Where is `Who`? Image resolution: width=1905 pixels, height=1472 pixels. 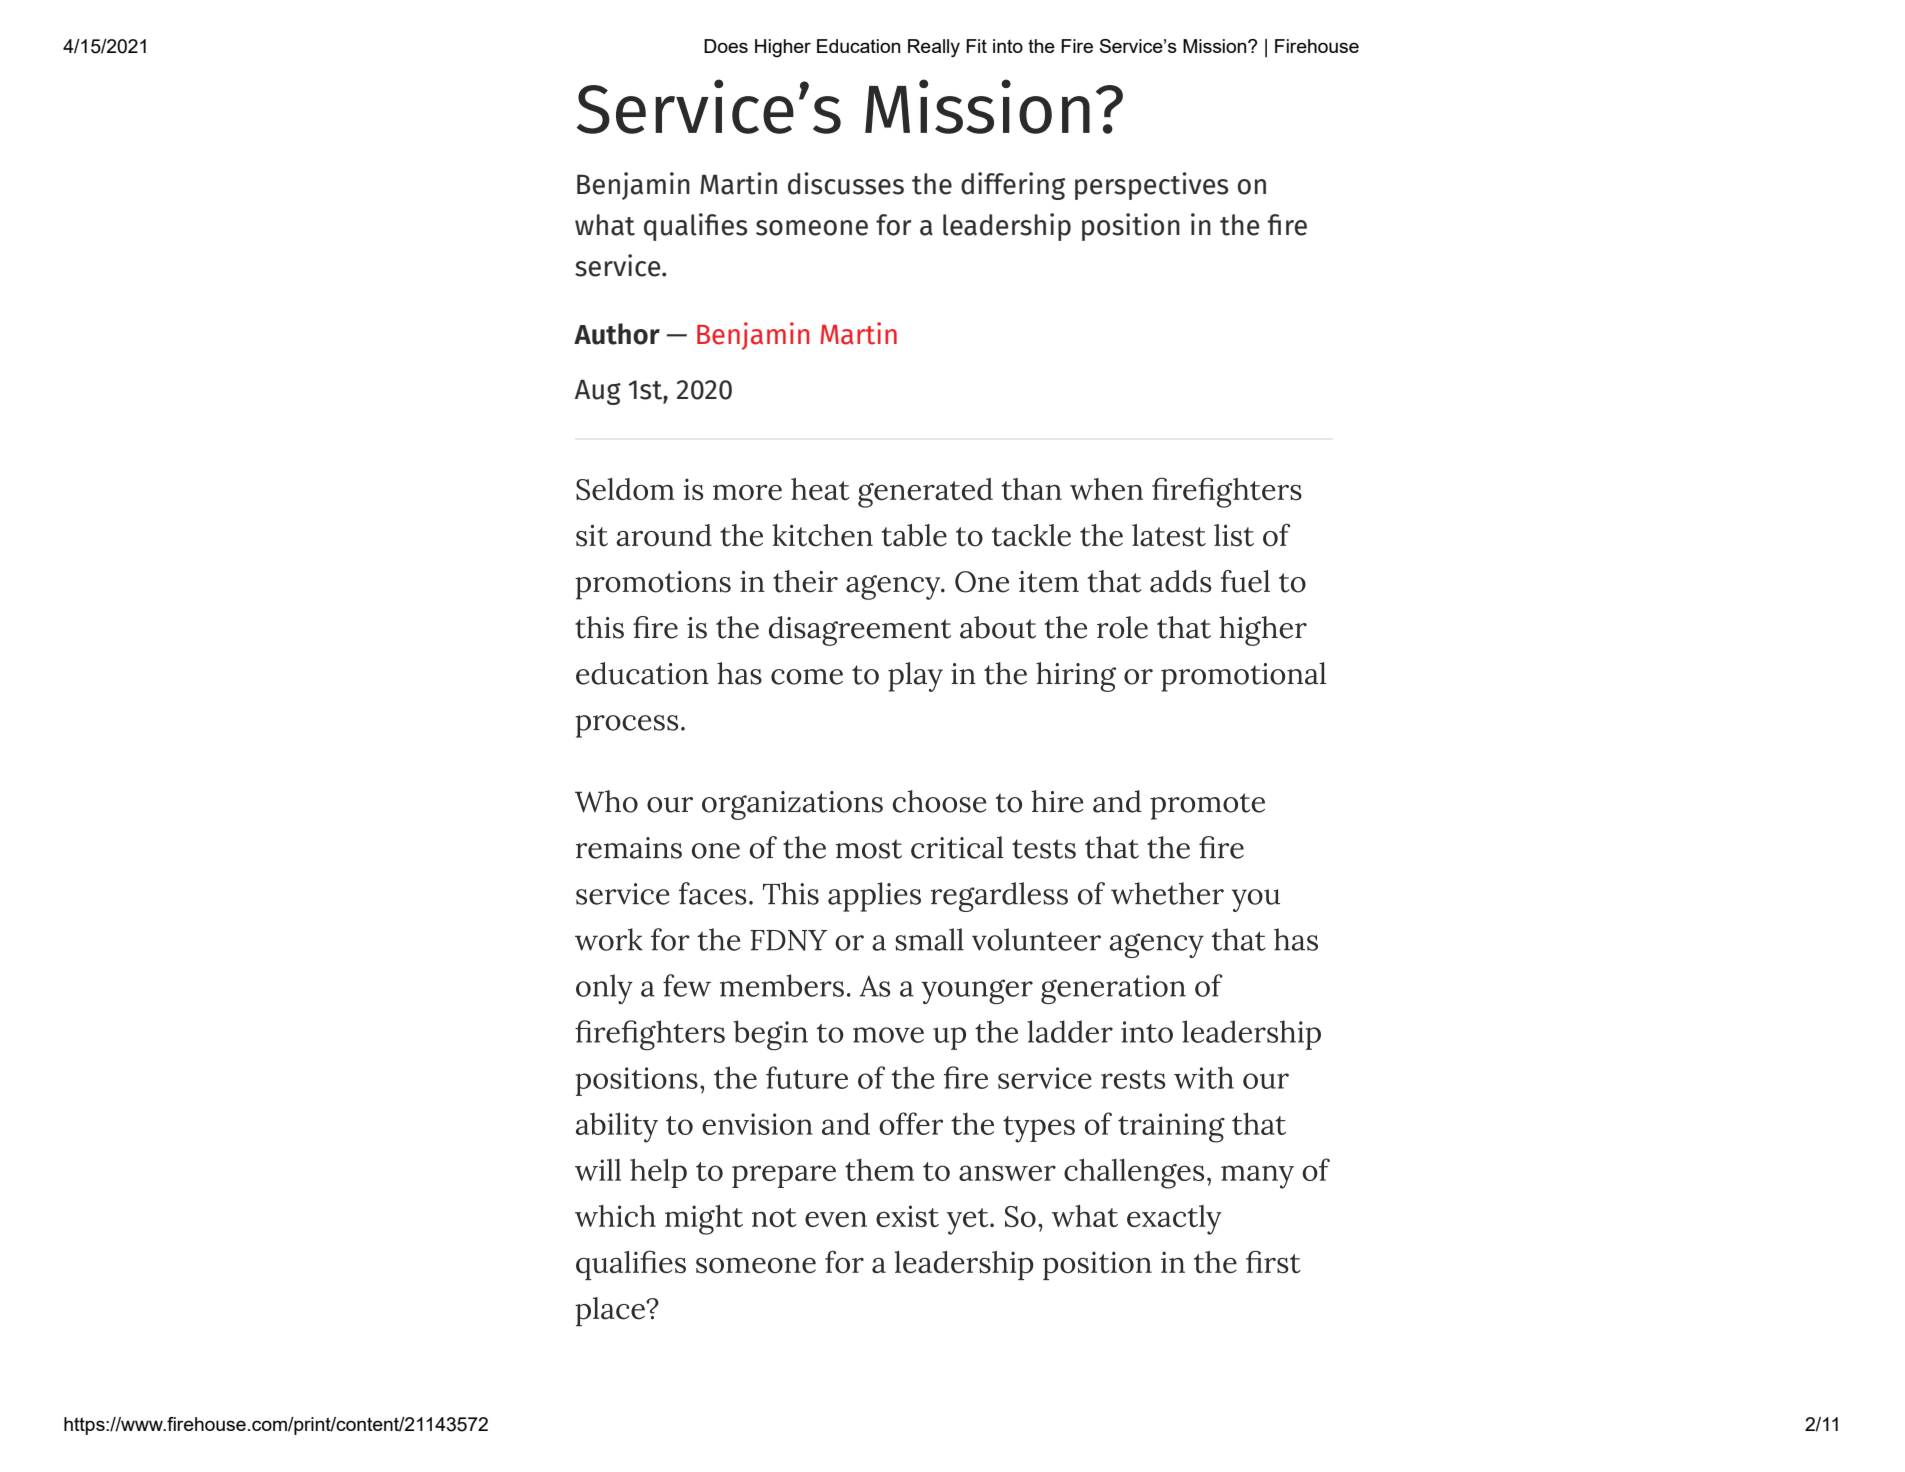 Who is located at coordinates (606, 801).
